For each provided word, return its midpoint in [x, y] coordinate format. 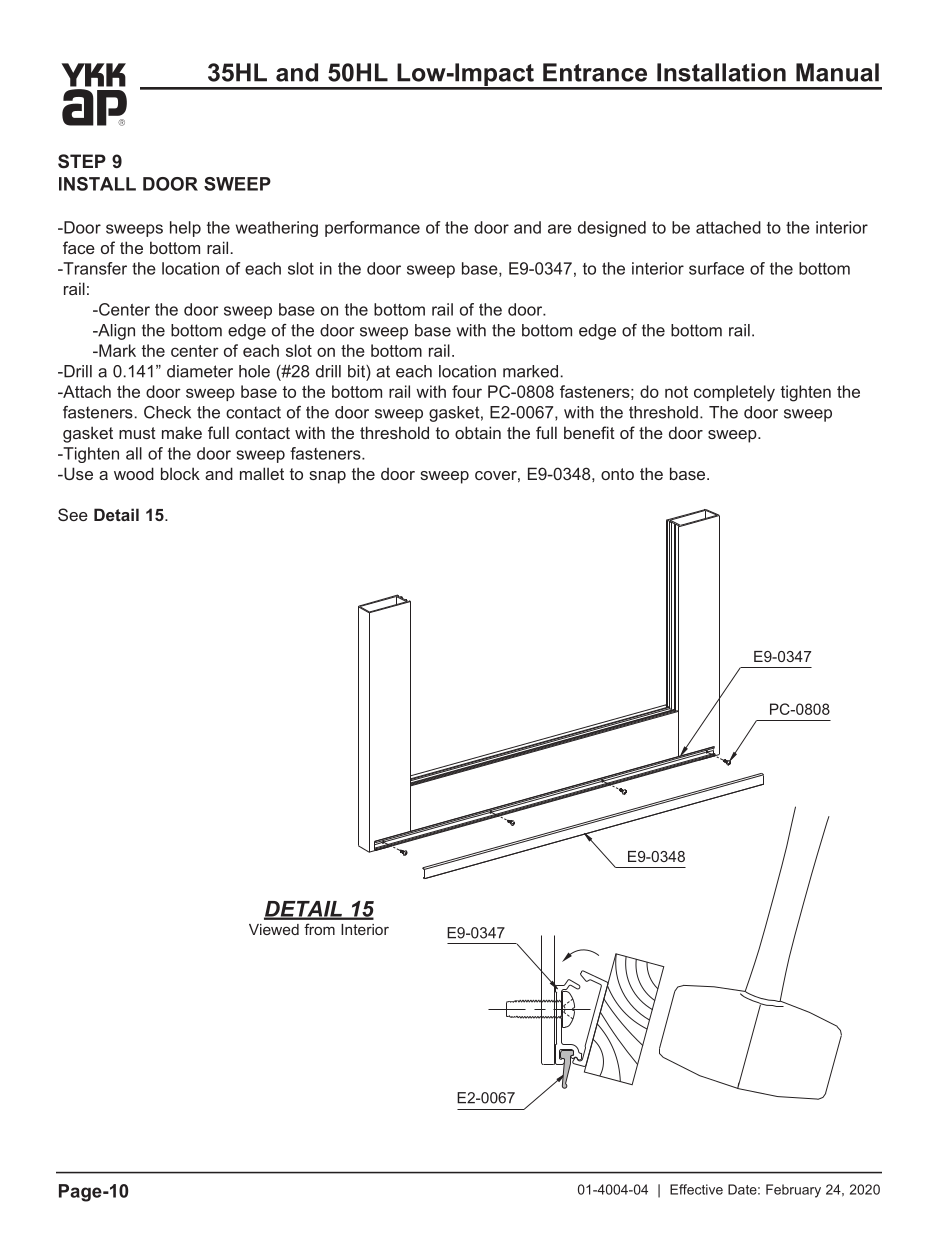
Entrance [595, 72]
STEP [82, 161]
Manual [837, 72]
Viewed [274, 929]
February [793, 1191]
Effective [696, 1189]
